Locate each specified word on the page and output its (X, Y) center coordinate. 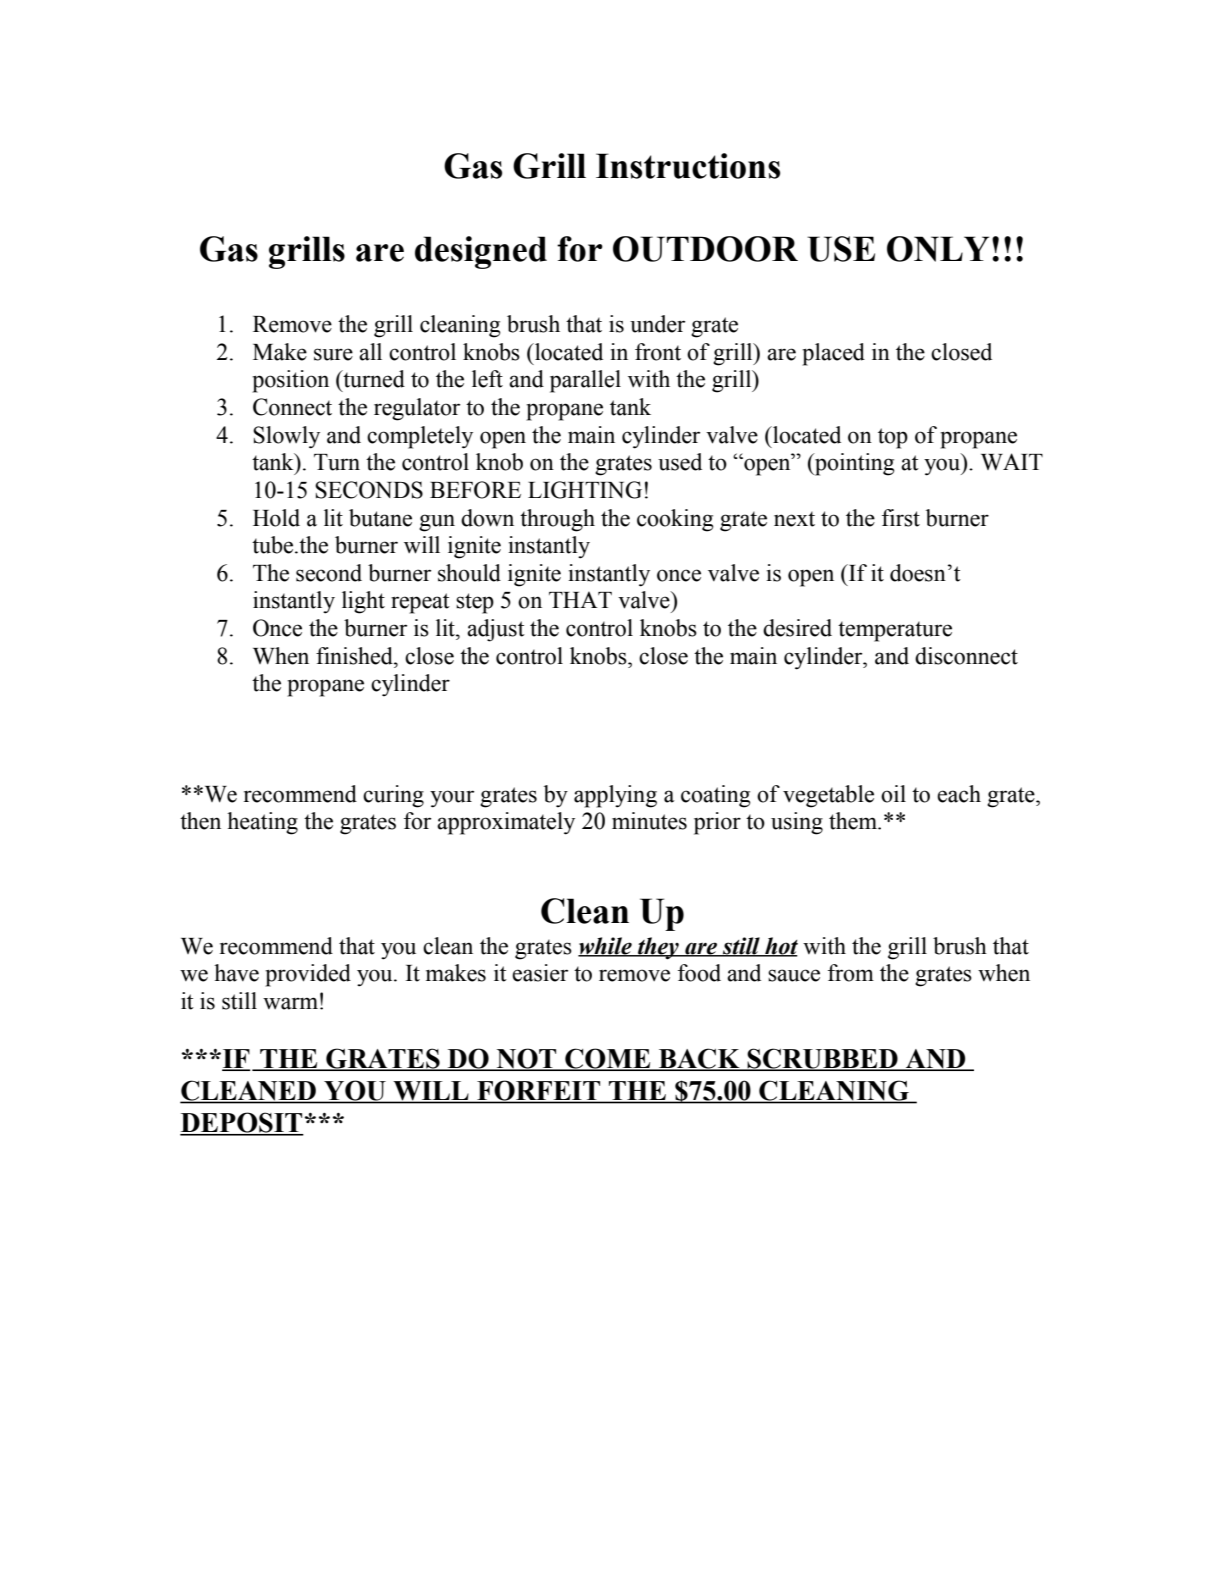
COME (608, 1059)
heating (262, 823)
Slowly (286, 437)
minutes (649, 821)
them (854, 821)
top (893, 438)
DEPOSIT (242, 1123)
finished (355, 656)
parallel (585, 381)
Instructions (688, 166)
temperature (895, 631)
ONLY (938, 249)
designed (481, 252)
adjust (496, 630)
